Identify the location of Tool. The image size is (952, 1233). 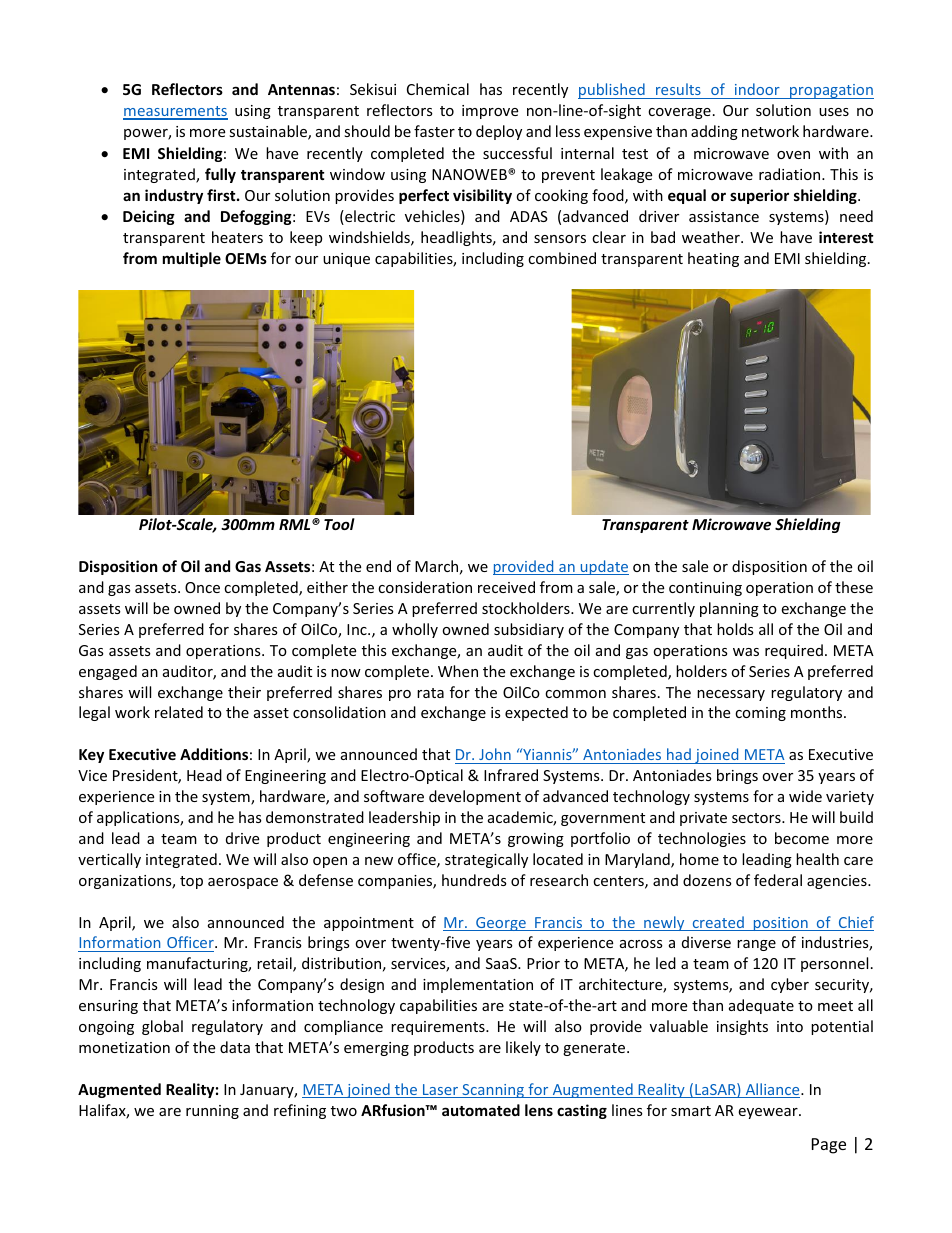
(339, 524).
